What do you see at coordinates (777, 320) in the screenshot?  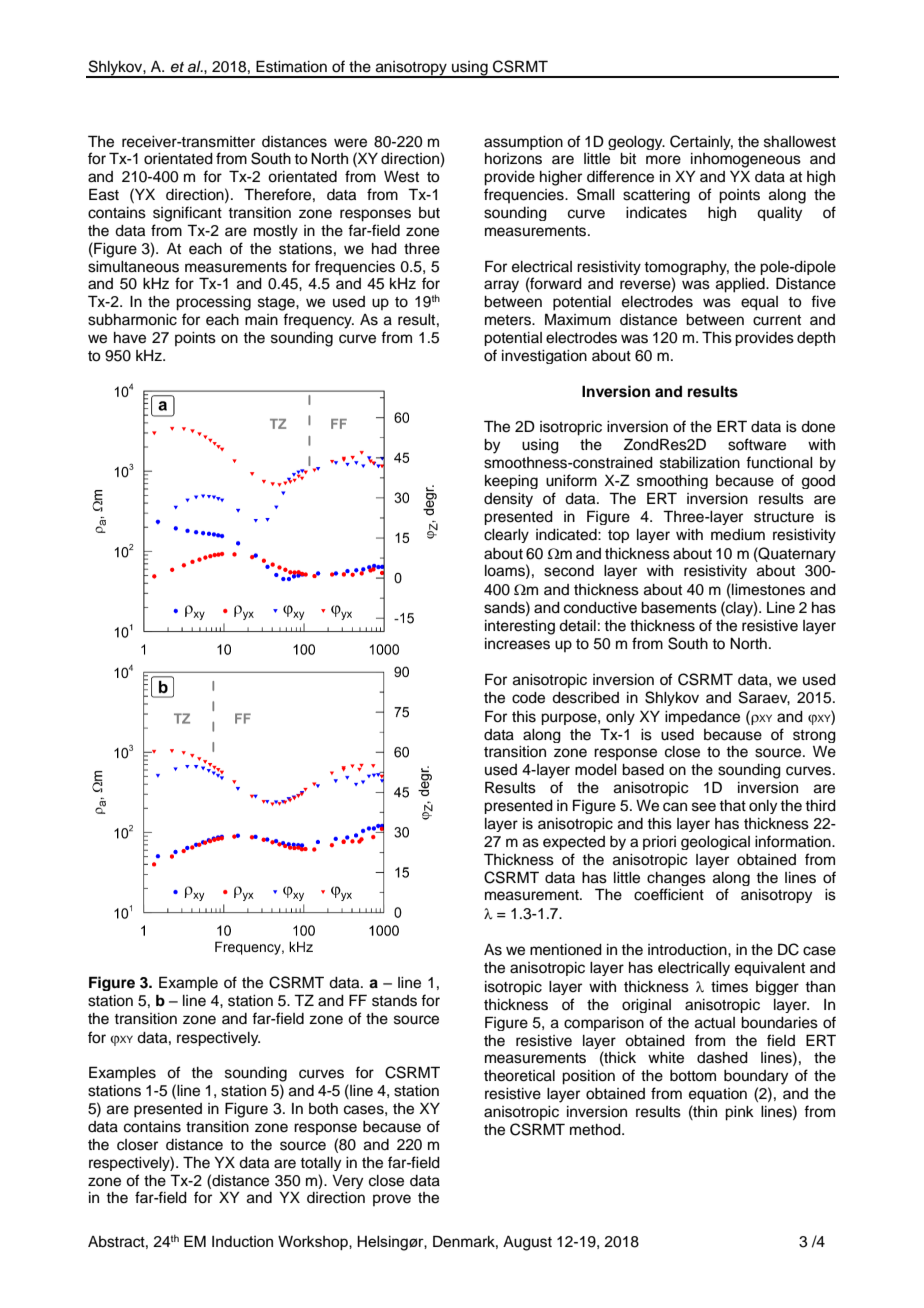 I see `current` at bounding box center [777, 320].
